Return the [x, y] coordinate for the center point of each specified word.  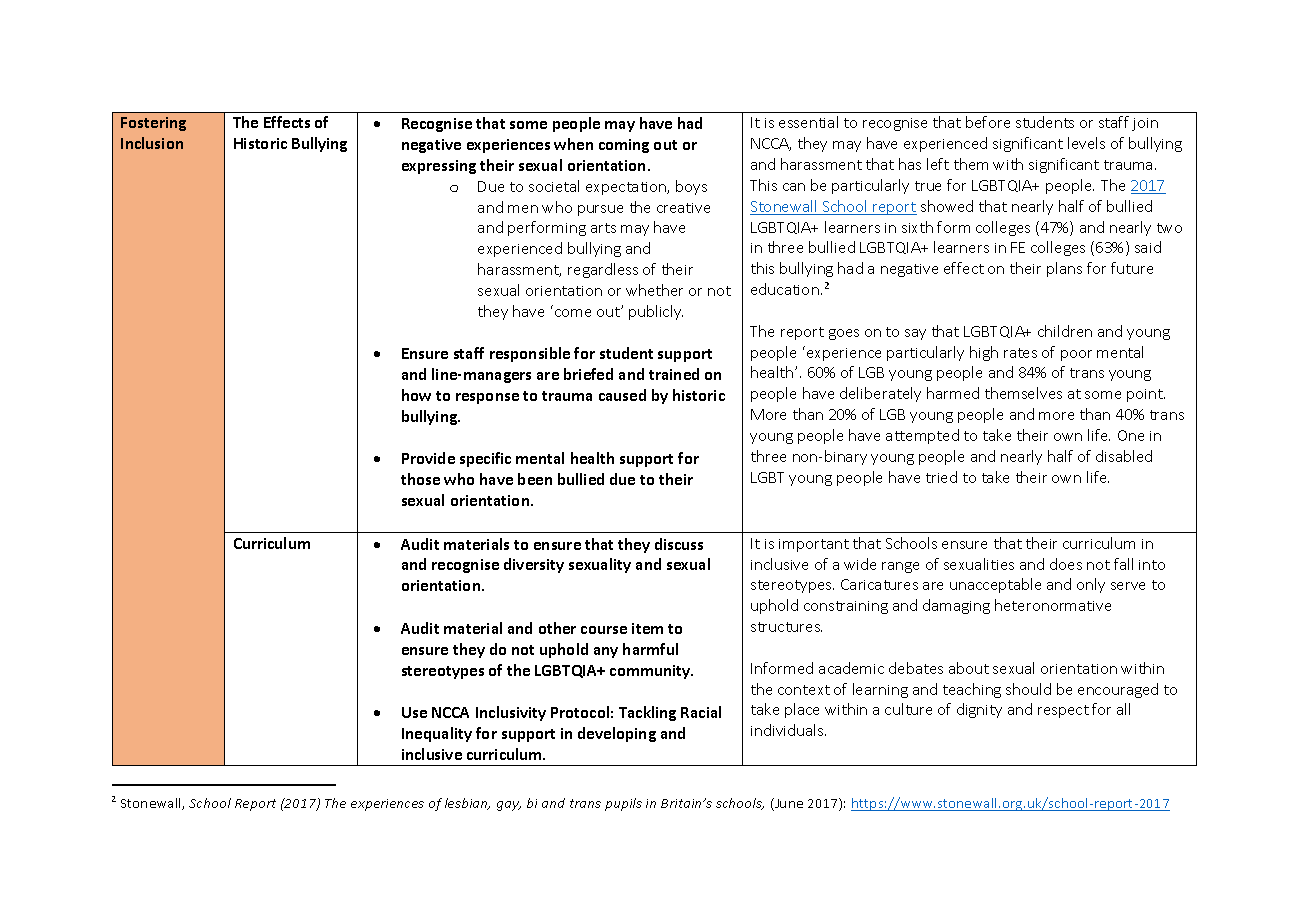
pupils [623, 804]
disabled [1124, 456]
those [420, 479]
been [535, 479]
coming [624, 146]
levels [1086, 143]
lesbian [467, 804]
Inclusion [152, 143]
